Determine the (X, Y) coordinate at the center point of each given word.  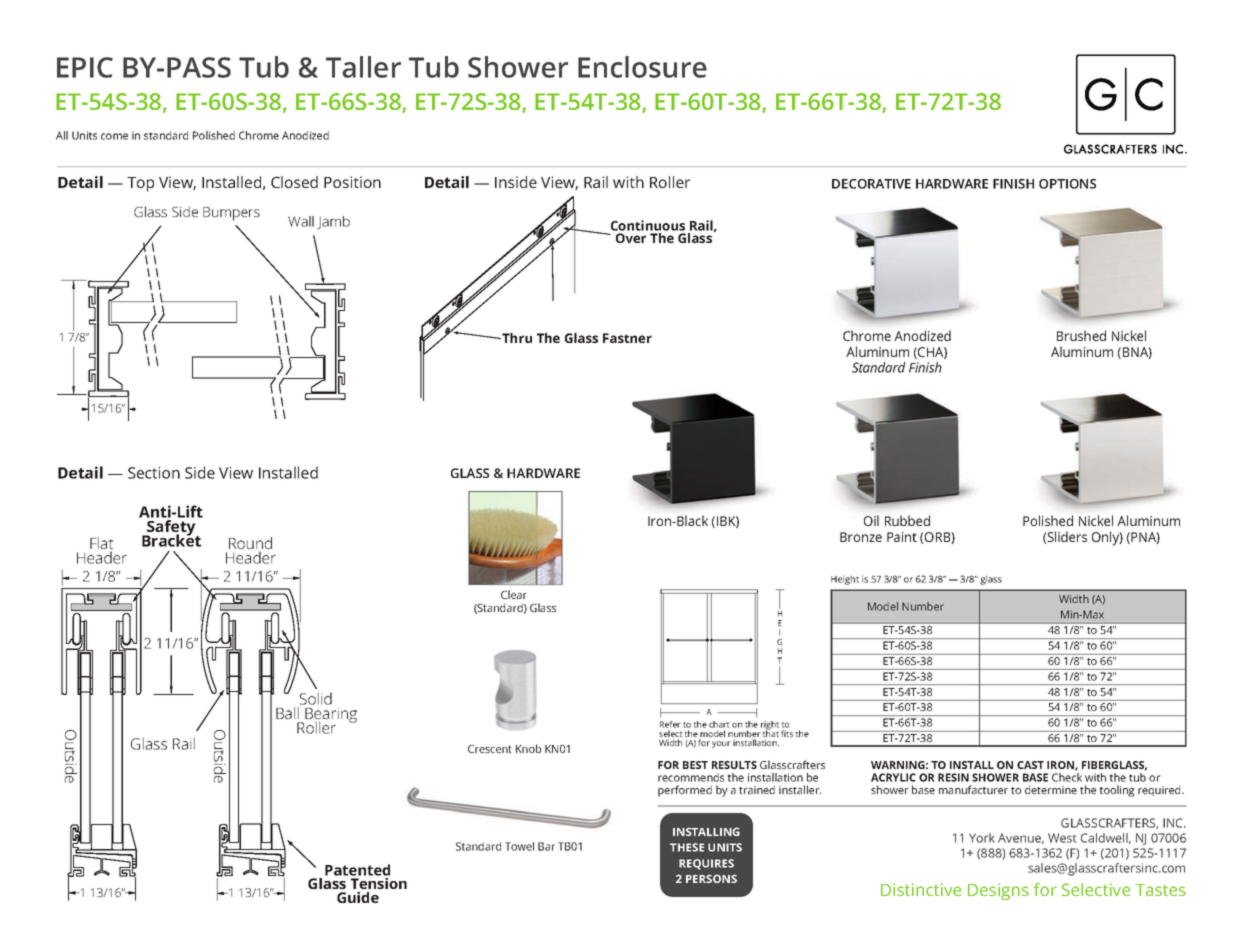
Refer (670, 724)
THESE (687, 847)
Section (154, 473)
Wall (301, 221)
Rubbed (907, 520)
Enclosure (642, 67)
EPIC (85, 67)
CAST (1030, 765)
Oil (871, 520)
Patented (357, 870)
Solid (316, 698)
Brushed (1081, 335)
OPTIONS (1067, 184)
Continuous (646, 227)
